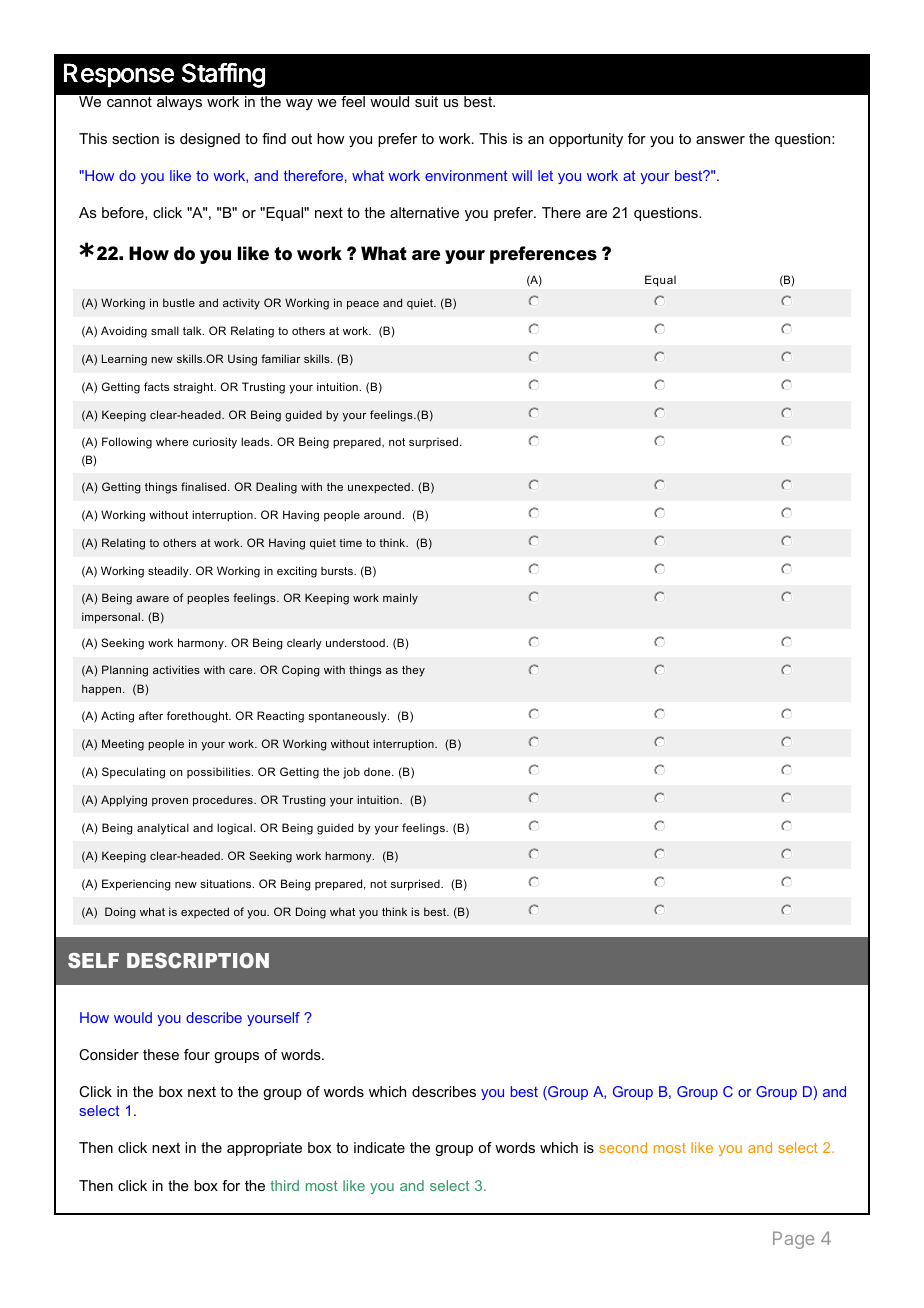  What do you see at coordinates (205, 486) in the screenshot?
I see `finalised` at bounding box center [205, 486].
